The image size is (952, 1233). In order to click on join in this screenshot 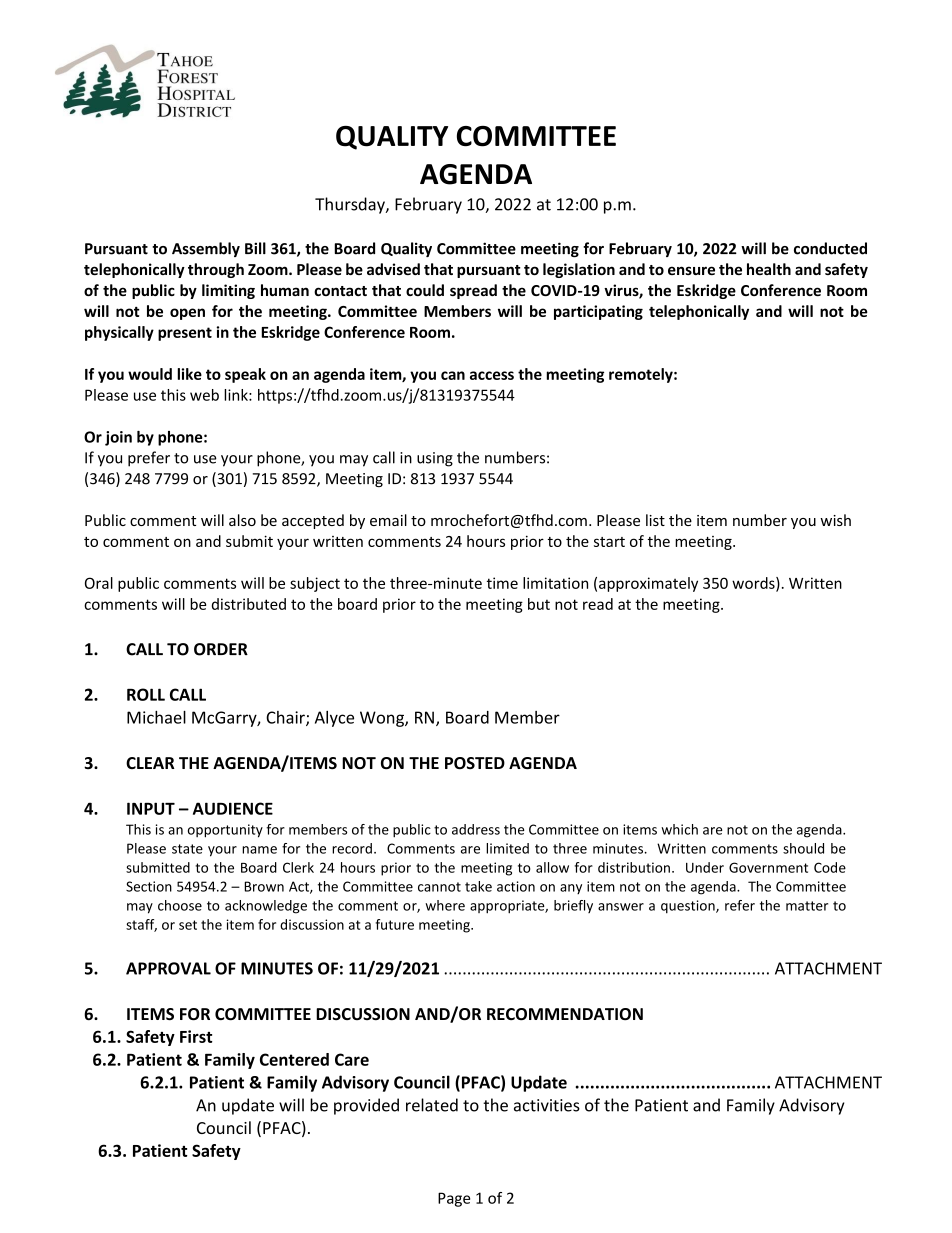, I will do `click(118, 438)`.
